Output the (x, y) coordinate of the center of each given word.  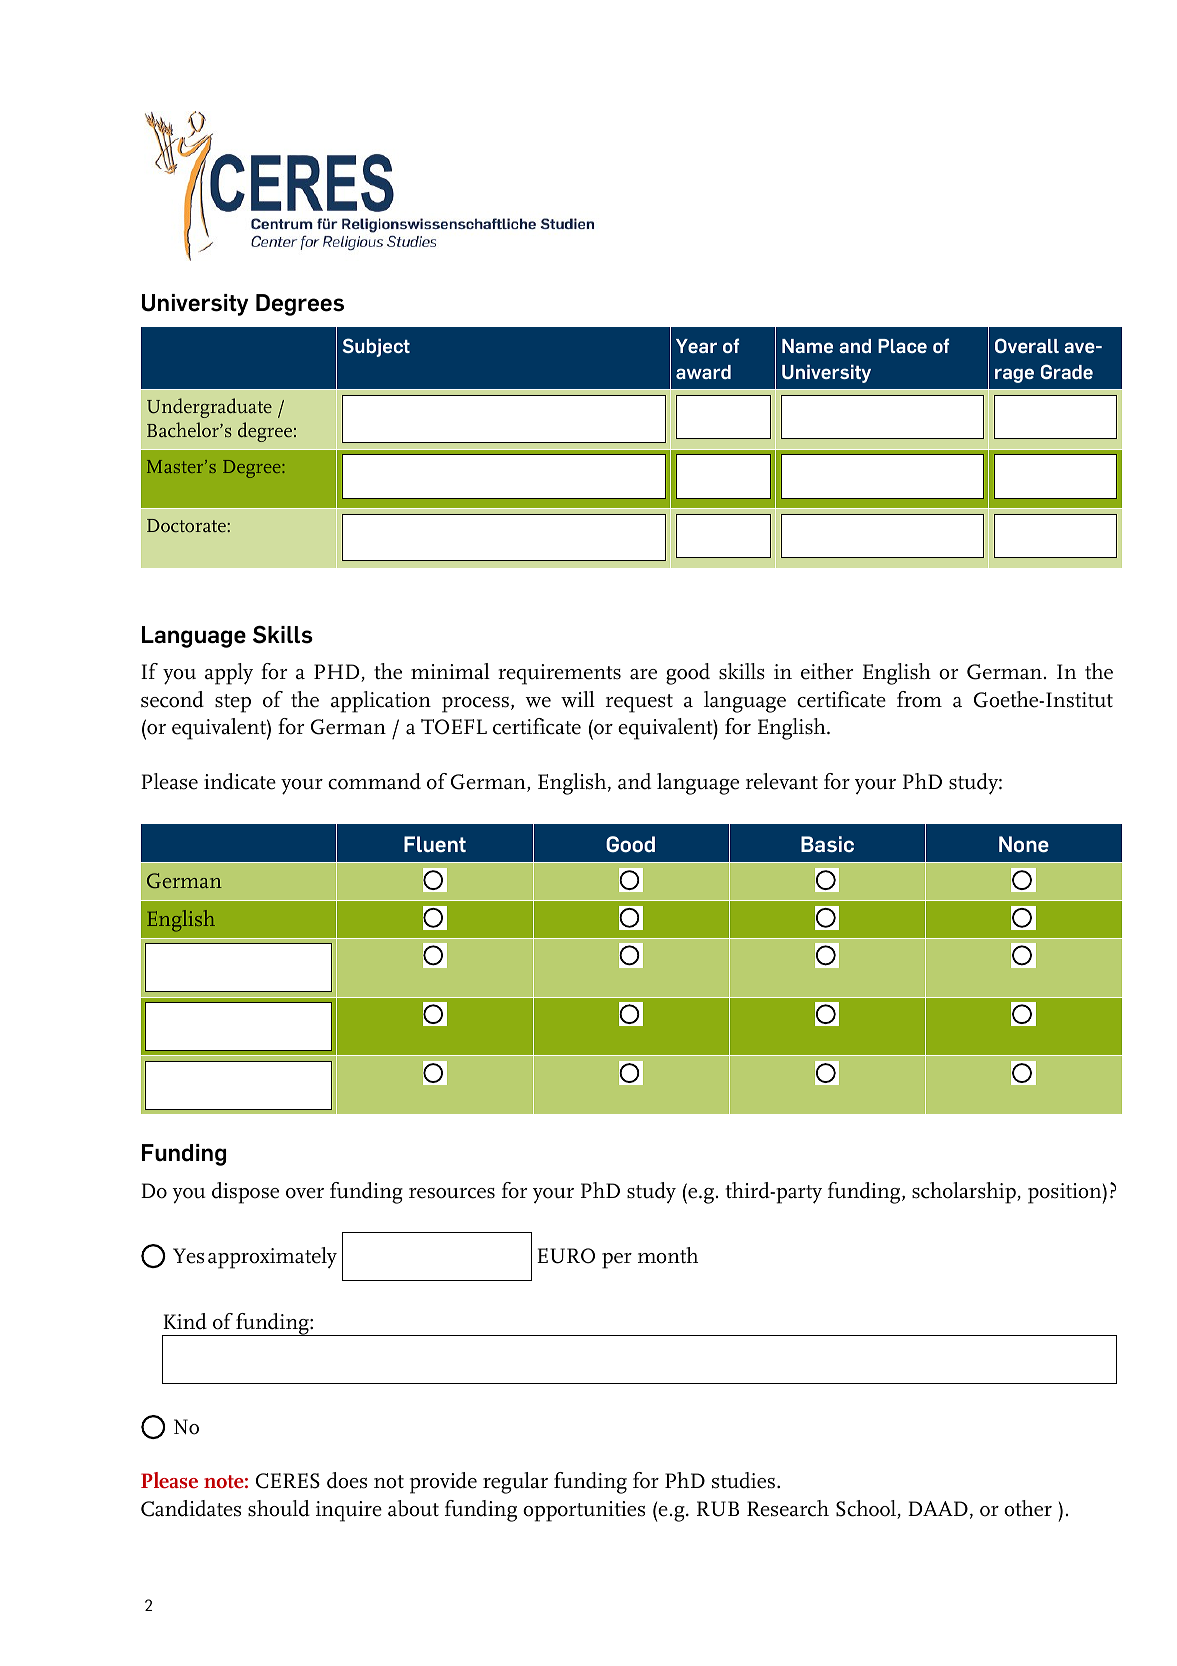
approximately (272, 1258)
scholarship (965, 1193)
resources (452, 1193)
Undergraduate (209, 408)
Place (902, 346)
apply (229, 674)
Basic (827, 844)
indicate (240, 781)
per (617, 1261)
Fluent (435, 844)
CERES (288, 1481)
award (703, 372)
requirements (559, 674)
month (668, 1255)
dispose (245, 1193)
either (827, 671)
